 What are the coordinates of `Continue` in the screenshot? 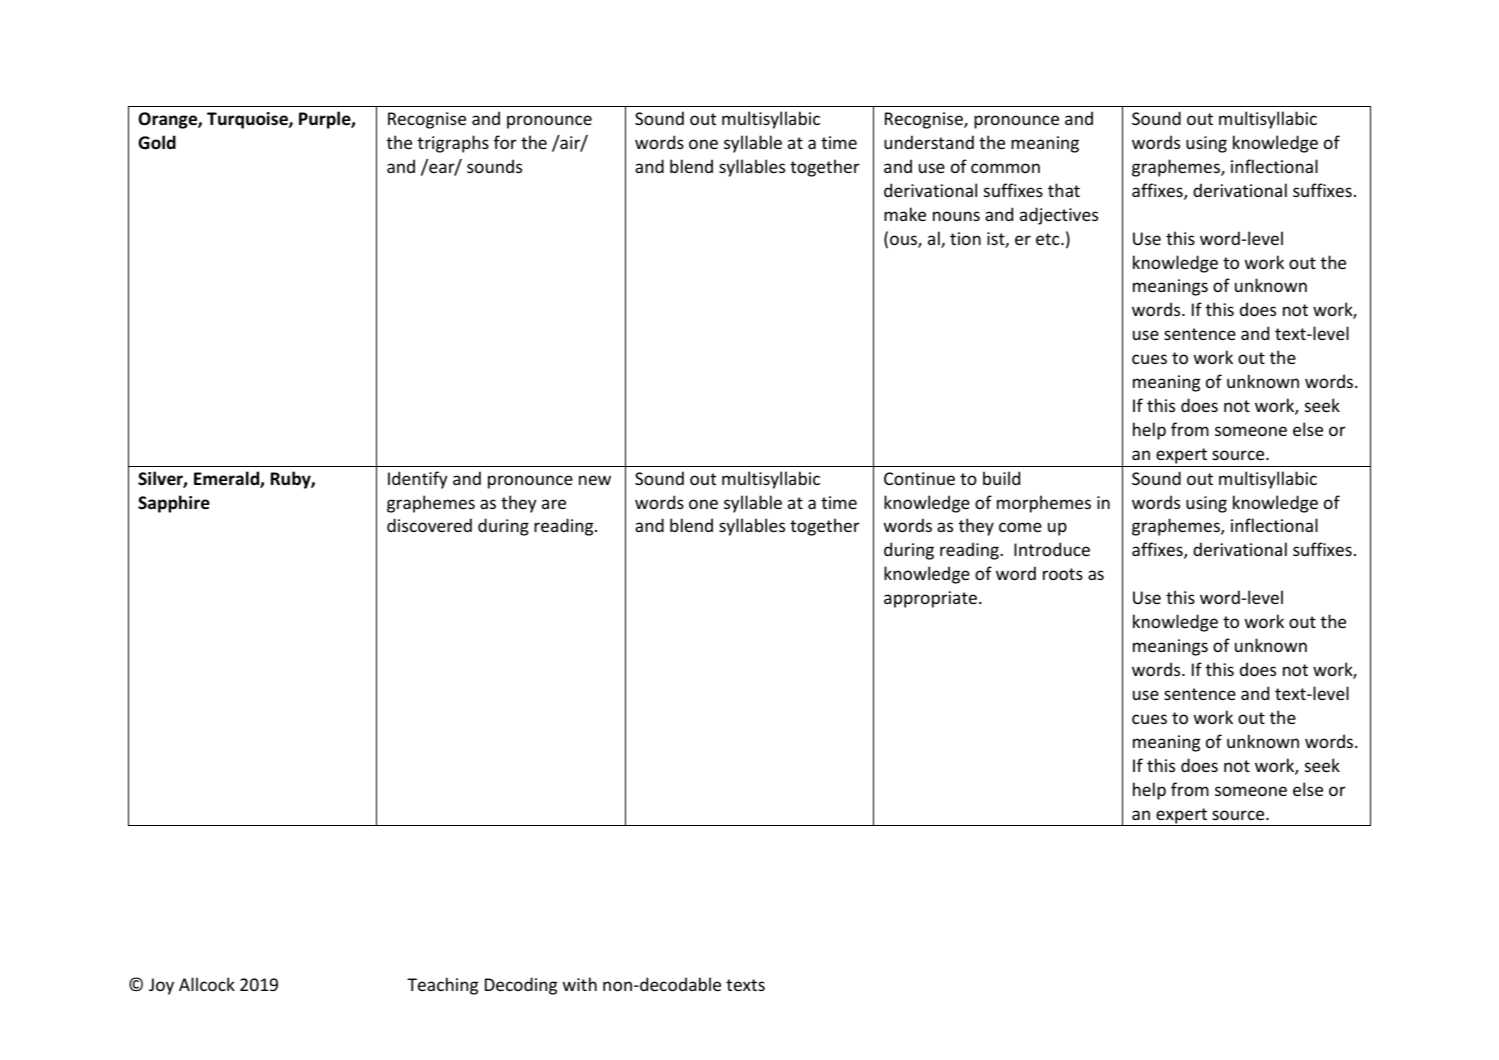 It's located at (919, 478).
